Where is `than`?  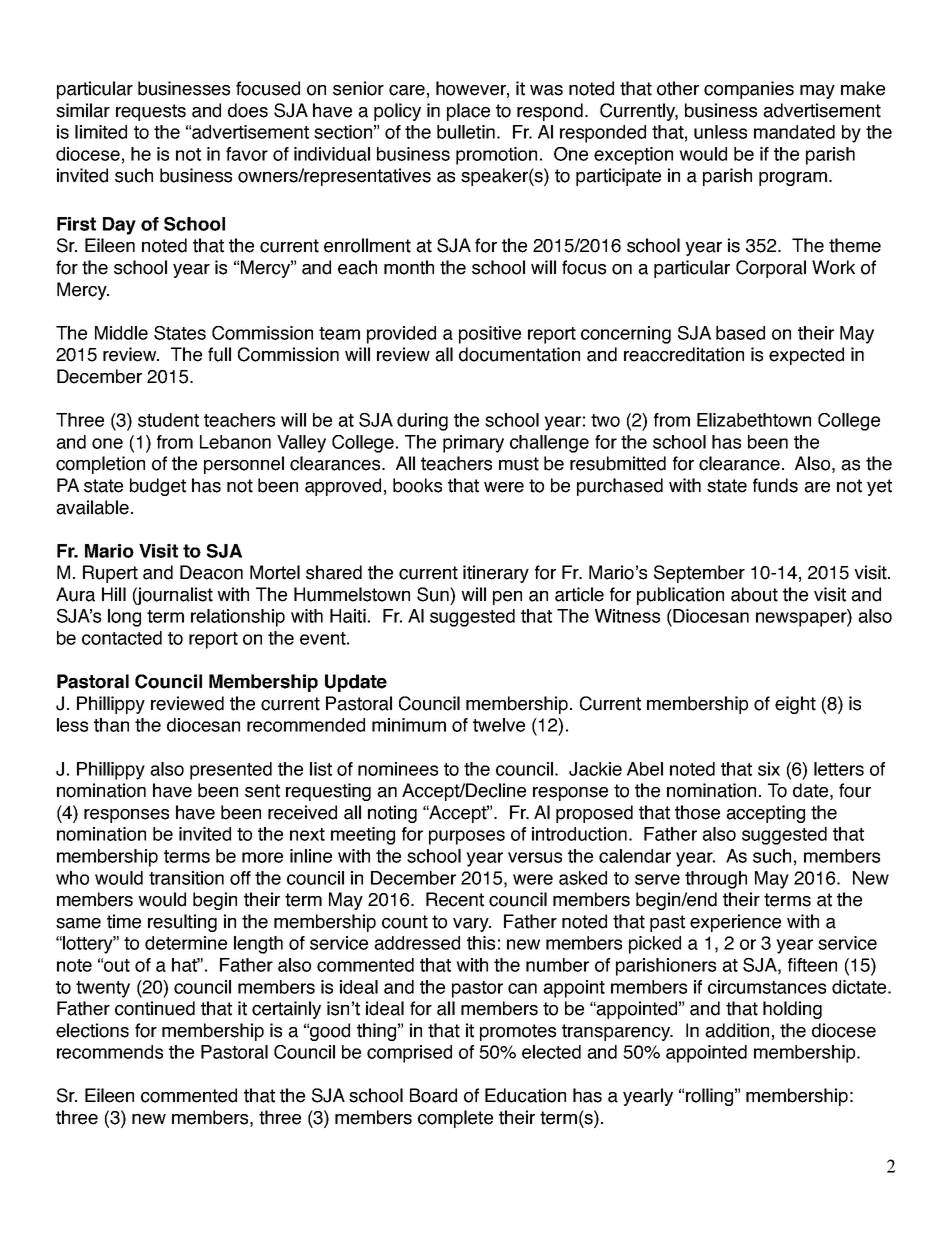 than is located at coordinates (111, 725).
